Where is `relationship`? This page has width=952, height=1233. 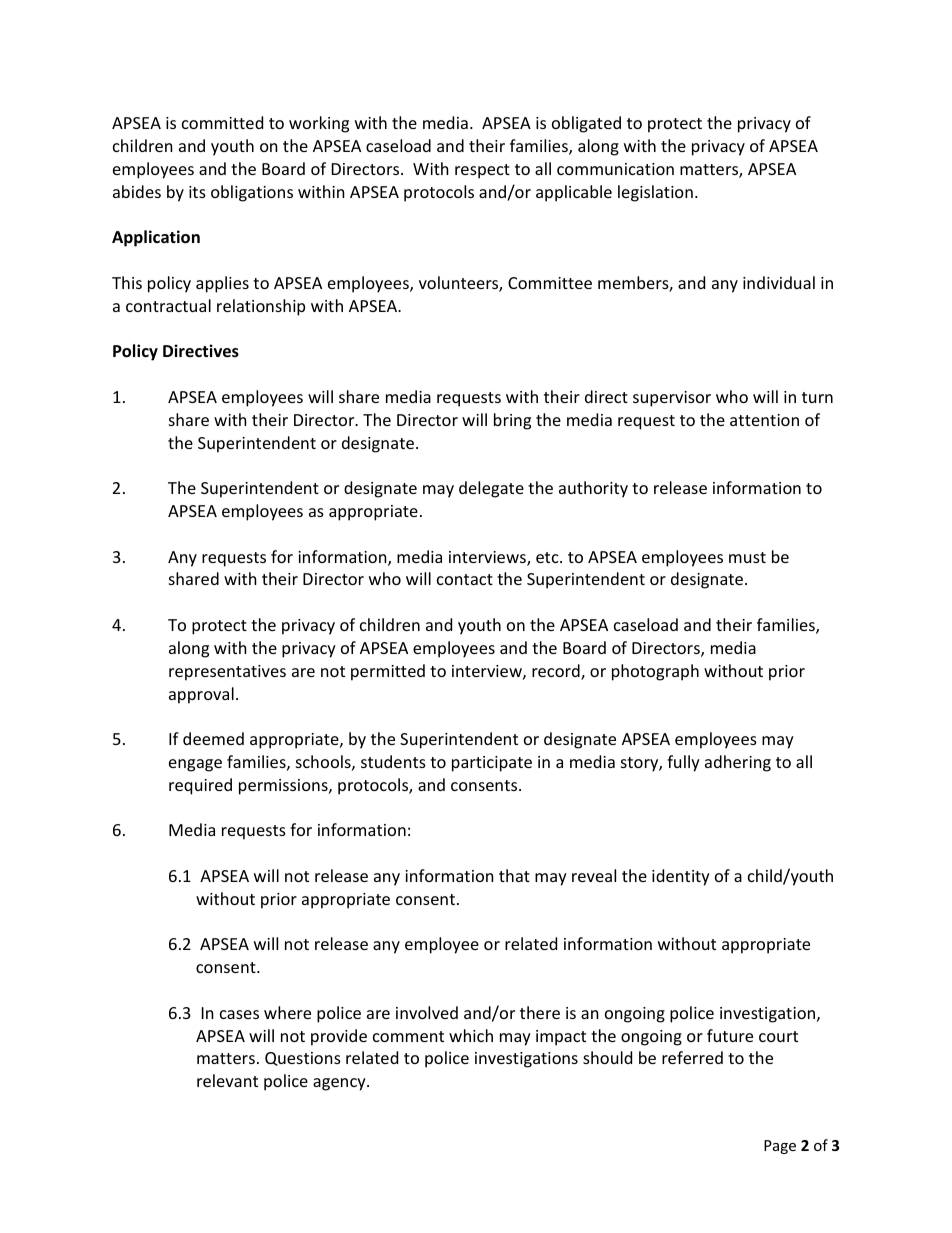
relationship is located at coordinates (261, 307).
